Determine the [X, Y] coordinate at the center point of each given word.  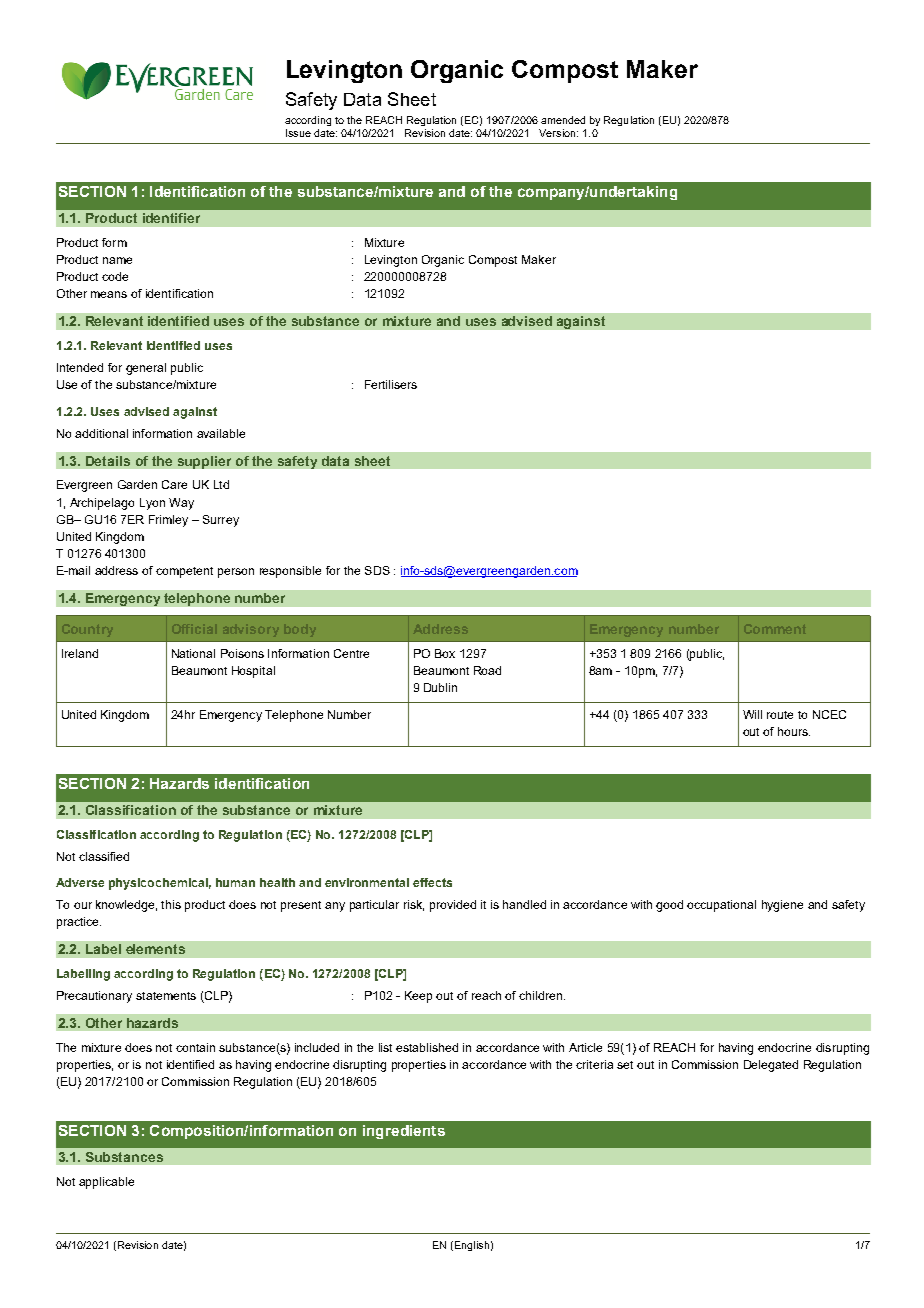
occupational [721, 906]
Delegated [771, 1066]
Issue [298, 133]
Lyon [152, 504]
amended [563, 120]
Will [752, 714]
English [470, 1246]
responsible [290, 572]
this [171, 904]
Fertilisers [391, 384]
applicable [106, 1183]
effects [432, 882]
